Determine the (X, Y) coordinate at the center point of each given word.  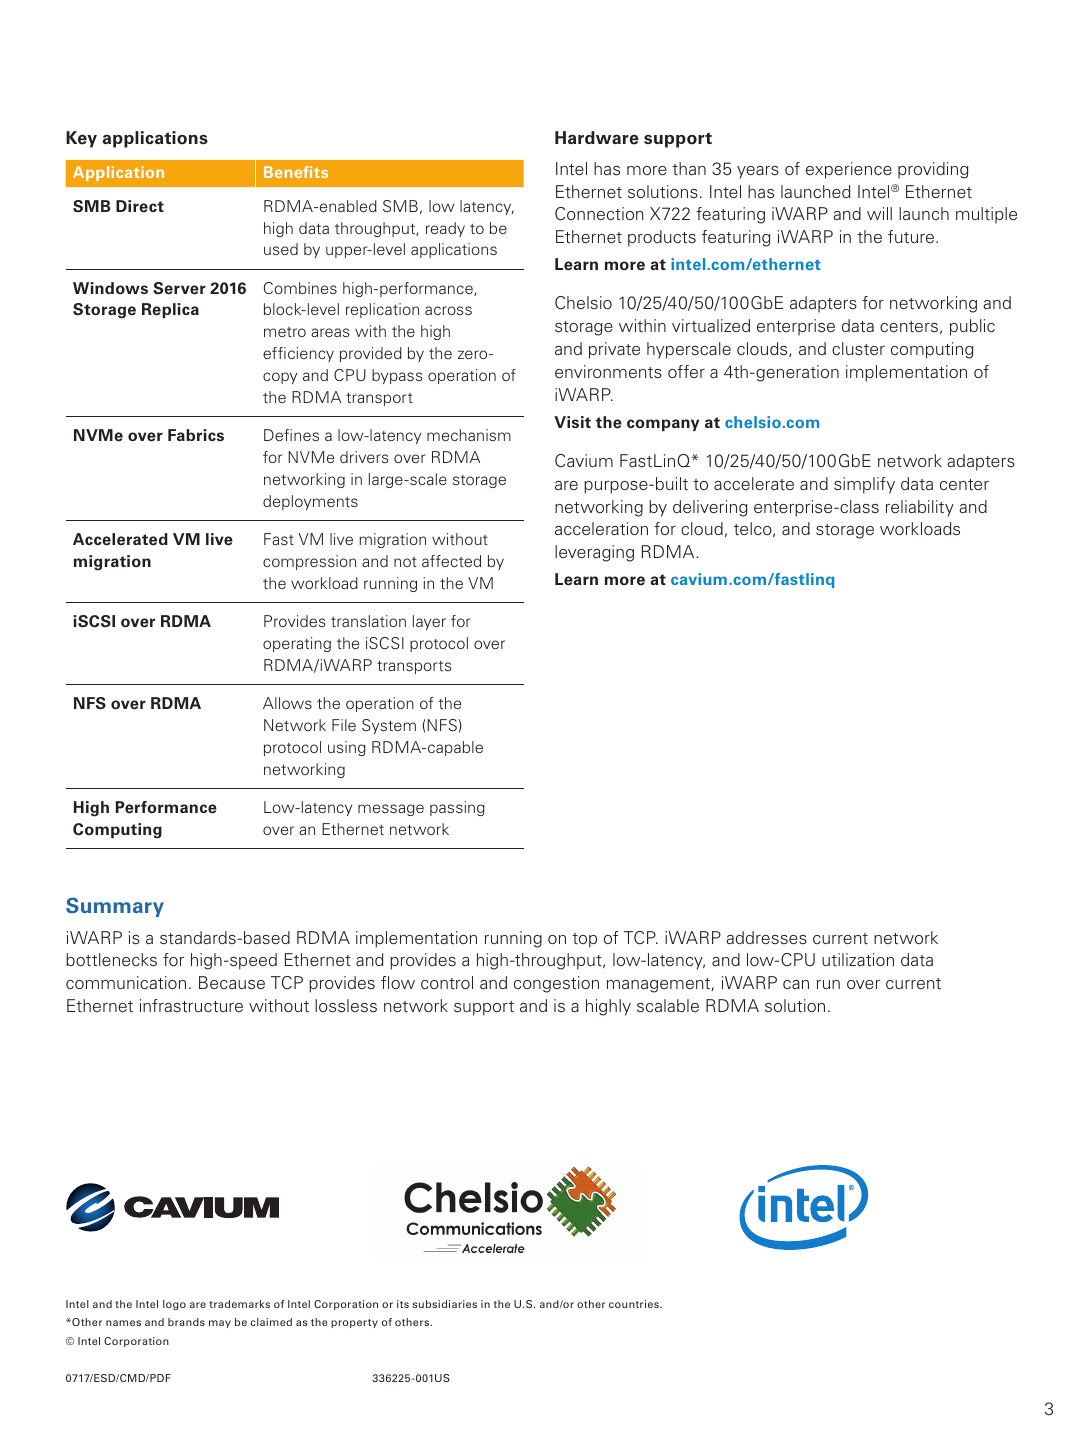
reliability (920, 508)
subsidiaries (445, 1304)
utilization (858, 960)
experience (849, 170)
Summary (115, 907)
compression (309, 562)
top (584, 940)
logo (174, 1305)
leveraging (594, 553)
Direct (140, 206)
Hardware (597, 138)
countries (635, 1304)
